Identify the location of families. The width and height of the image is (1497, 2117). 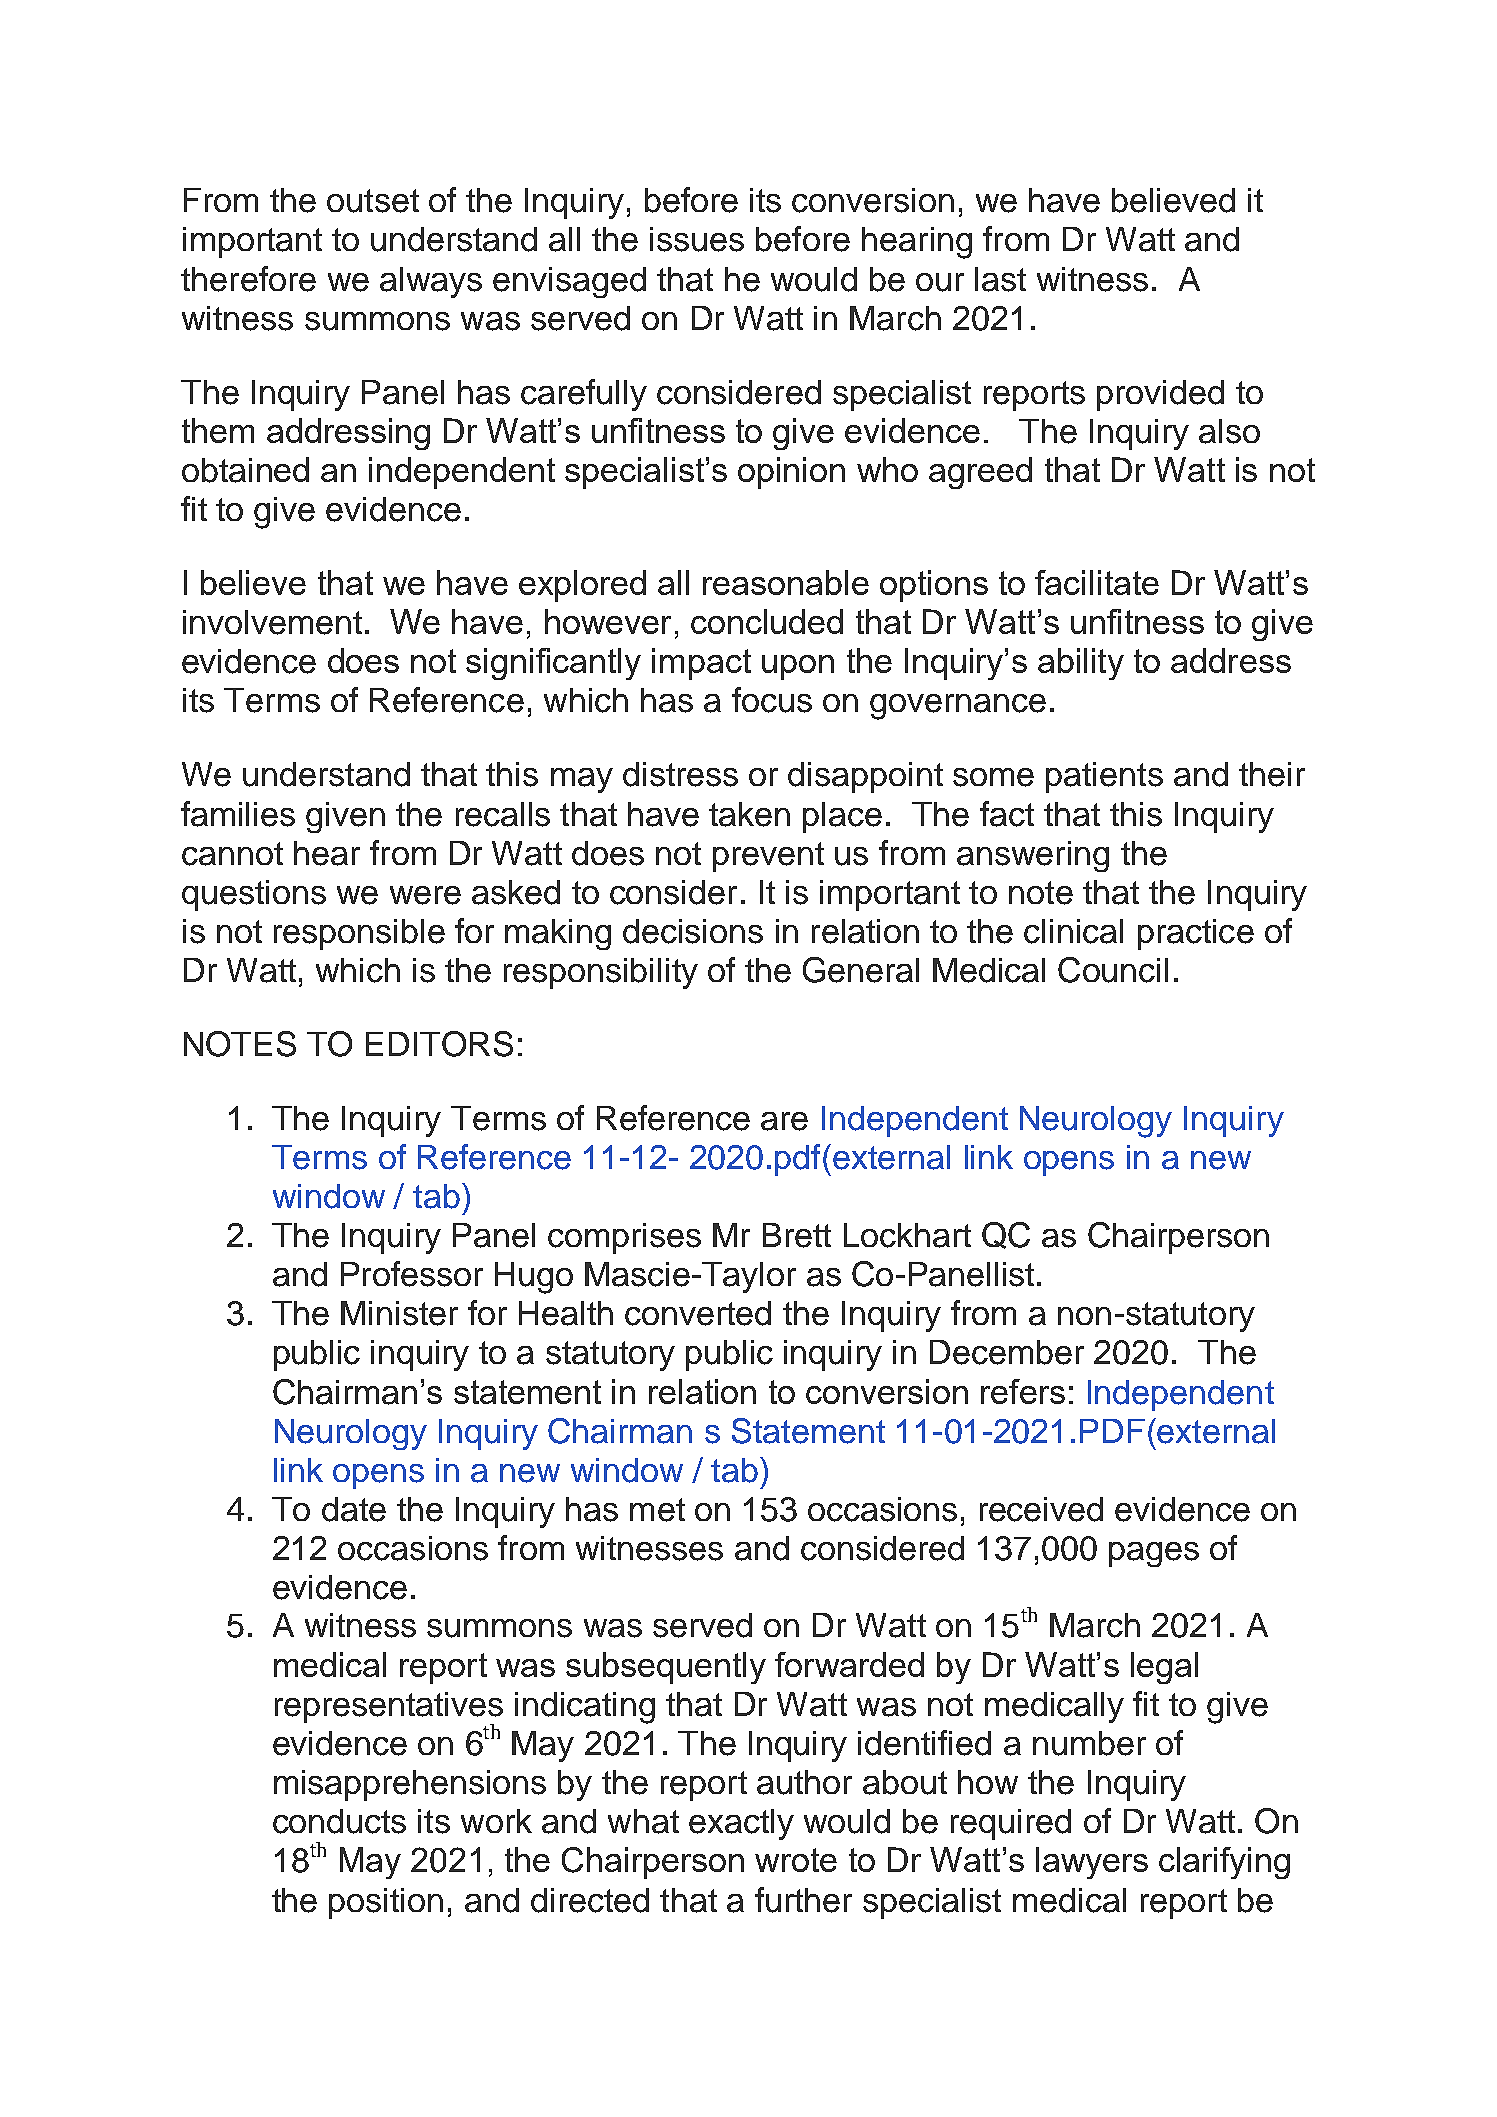
(238, 814).
